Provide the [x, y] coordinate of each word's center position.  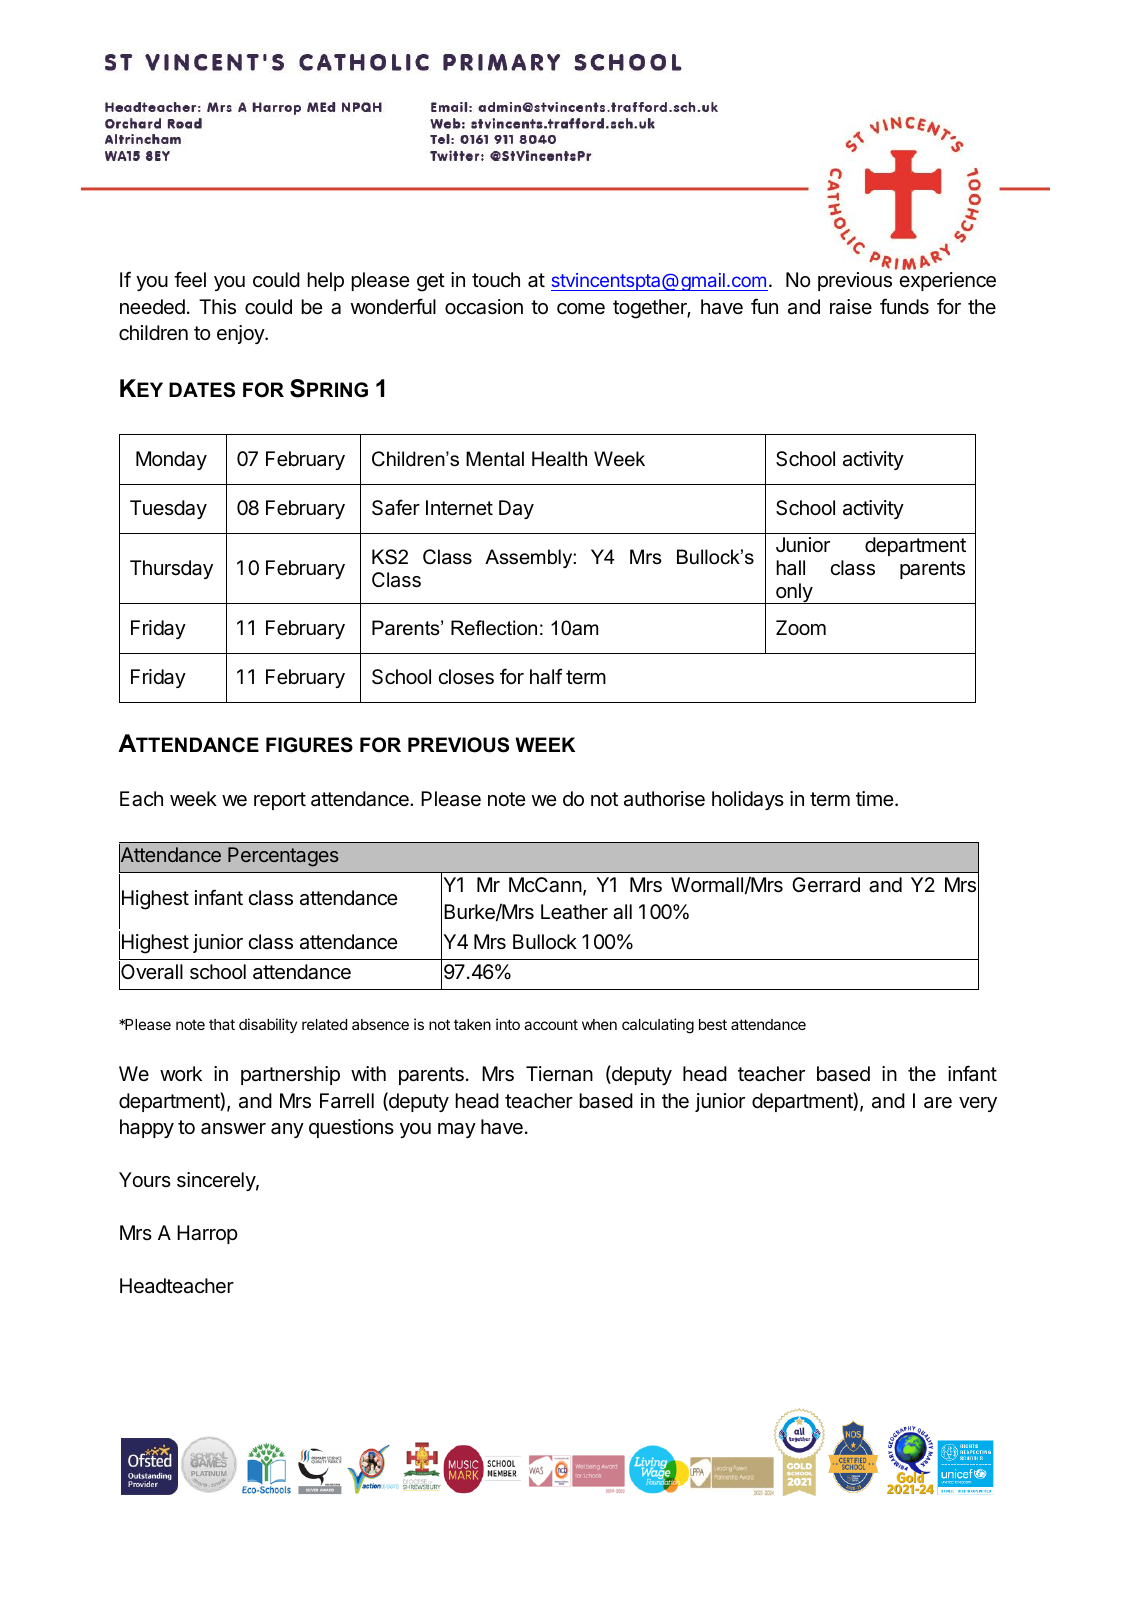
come [581, 308]
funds [904, 306]
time [875, 798]
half [546, 676]
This [217, 307]
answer [233, 1129]
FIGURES [309, 745]
